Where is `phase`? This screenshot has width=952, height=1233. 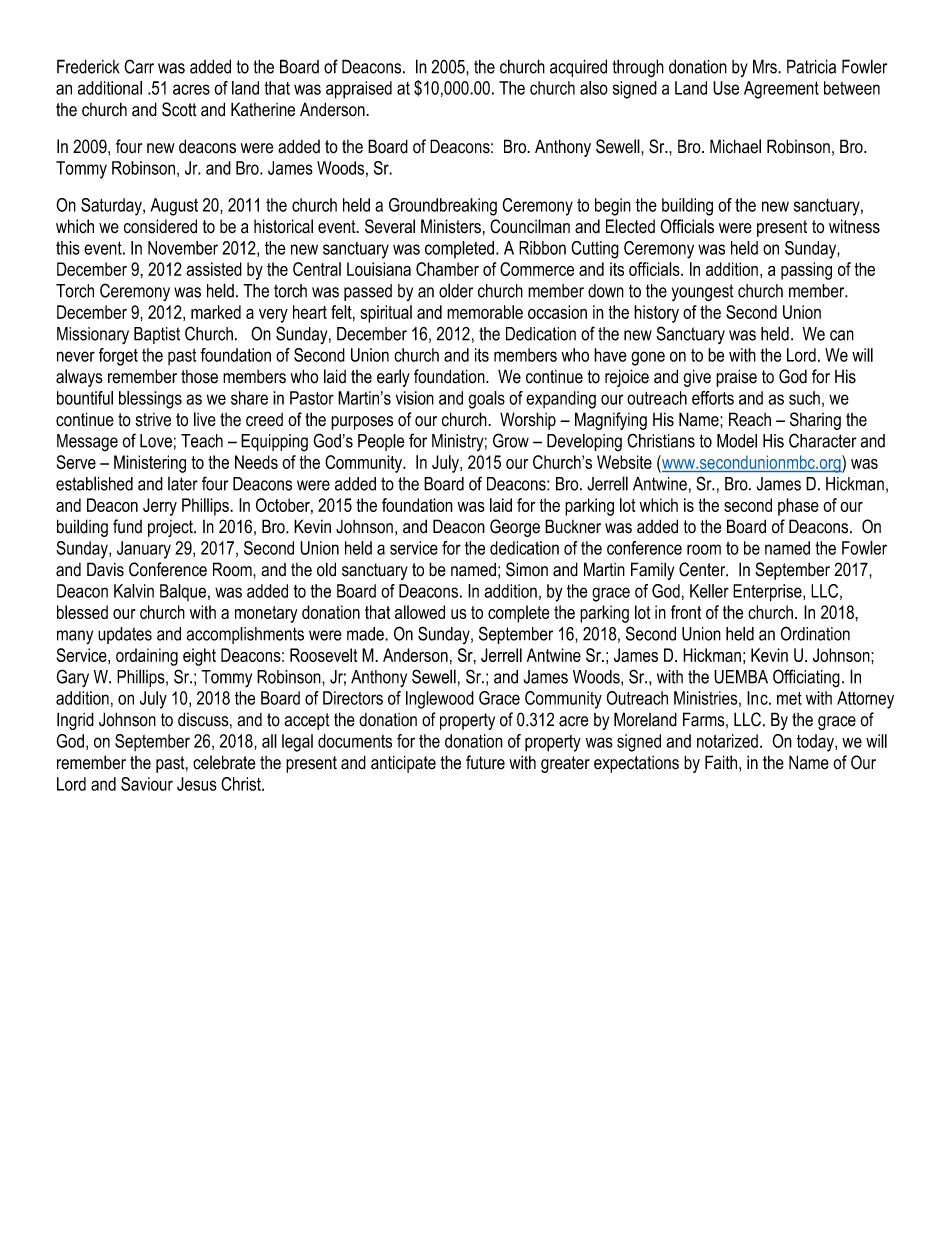 phase is located at coordinates (798, 507).
